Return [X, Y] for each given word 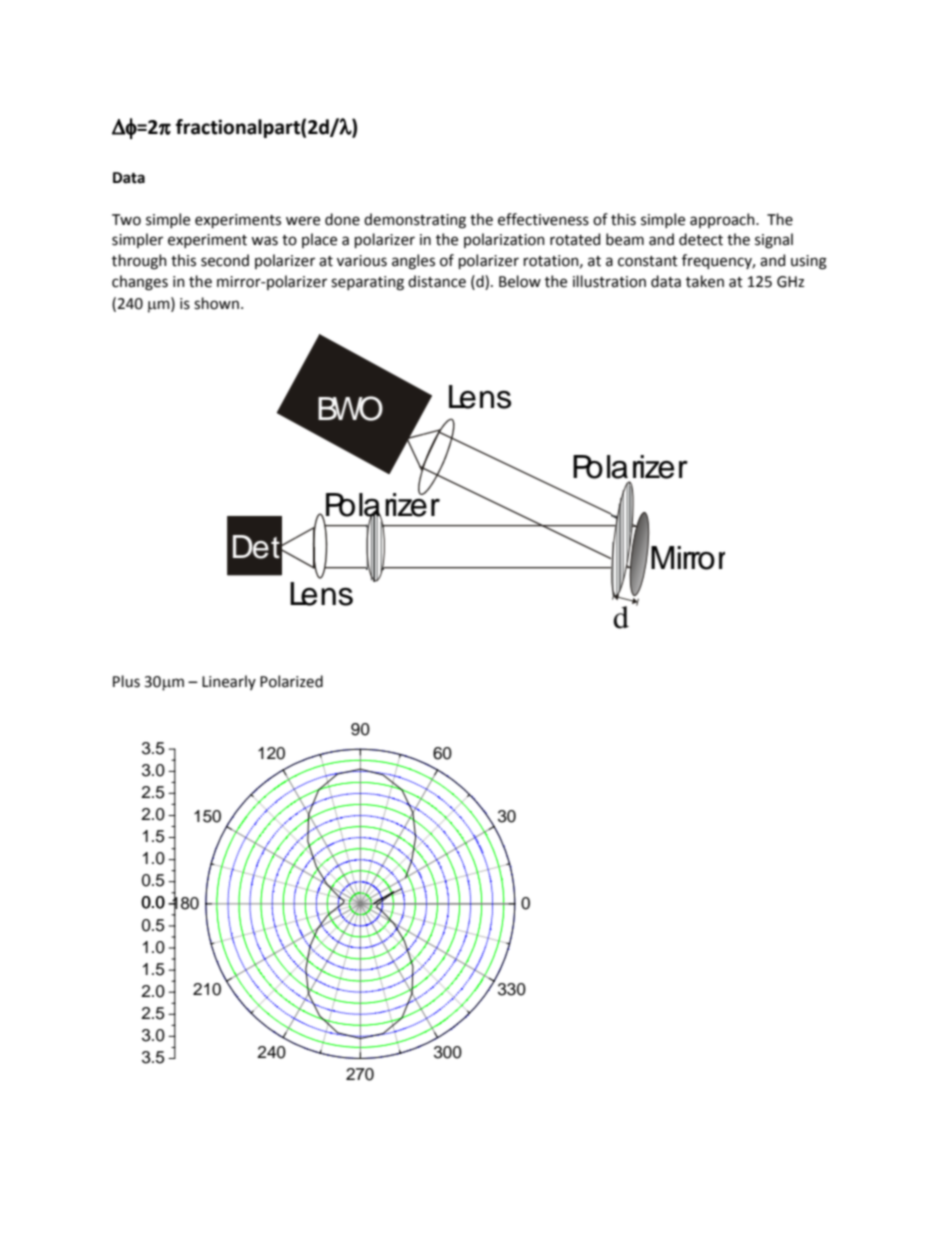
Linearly [229, 682]
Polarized [291, 681]
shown [216, 303]
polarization [504, 240]
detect [701, 239]
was [264, 241]
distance [437, 281]
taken [705, 281]
